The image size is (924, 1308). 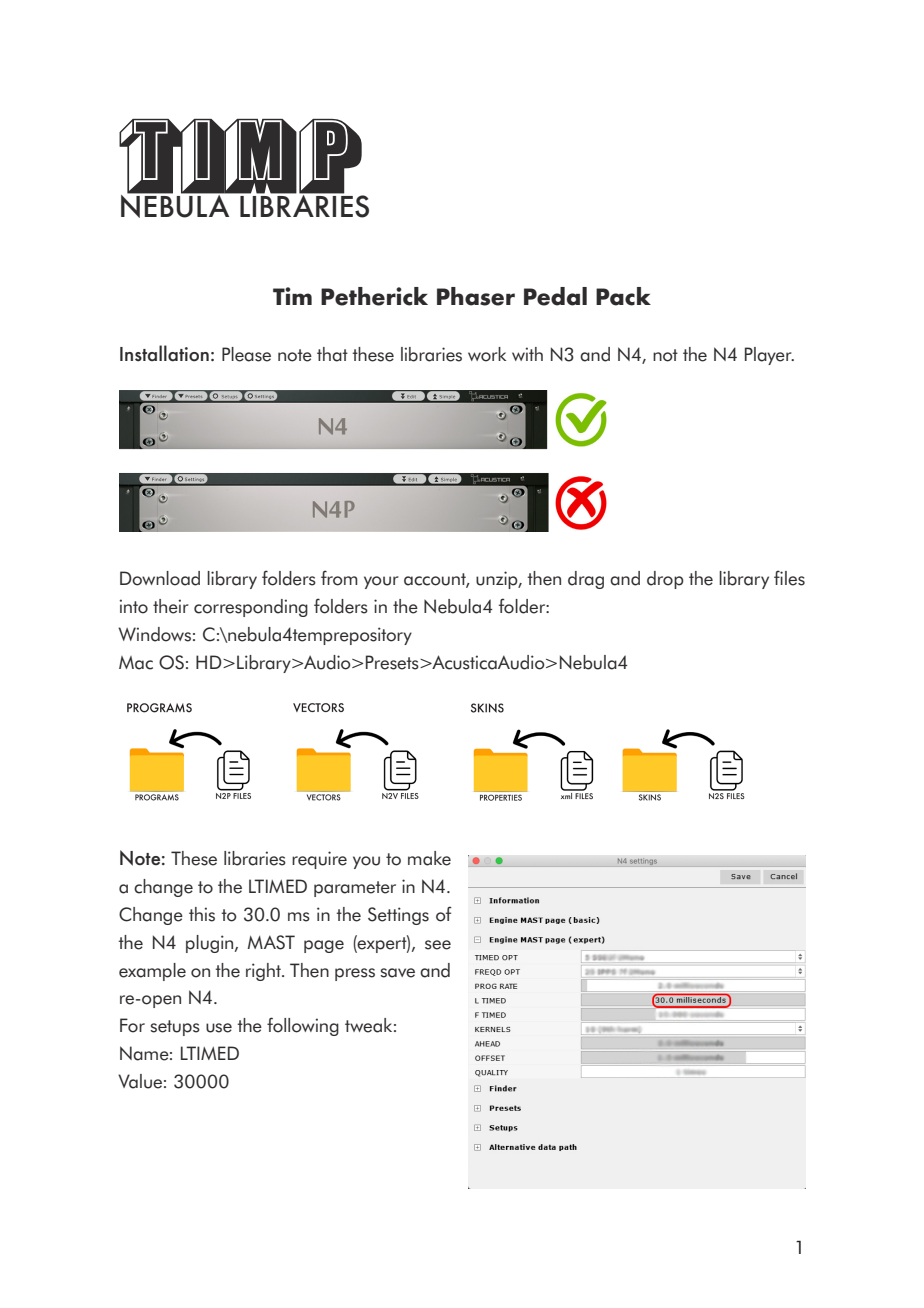 What do you see at coordinates (769, 356) in the screenshot?
I see `Player` at bounding box center [769, 356].
